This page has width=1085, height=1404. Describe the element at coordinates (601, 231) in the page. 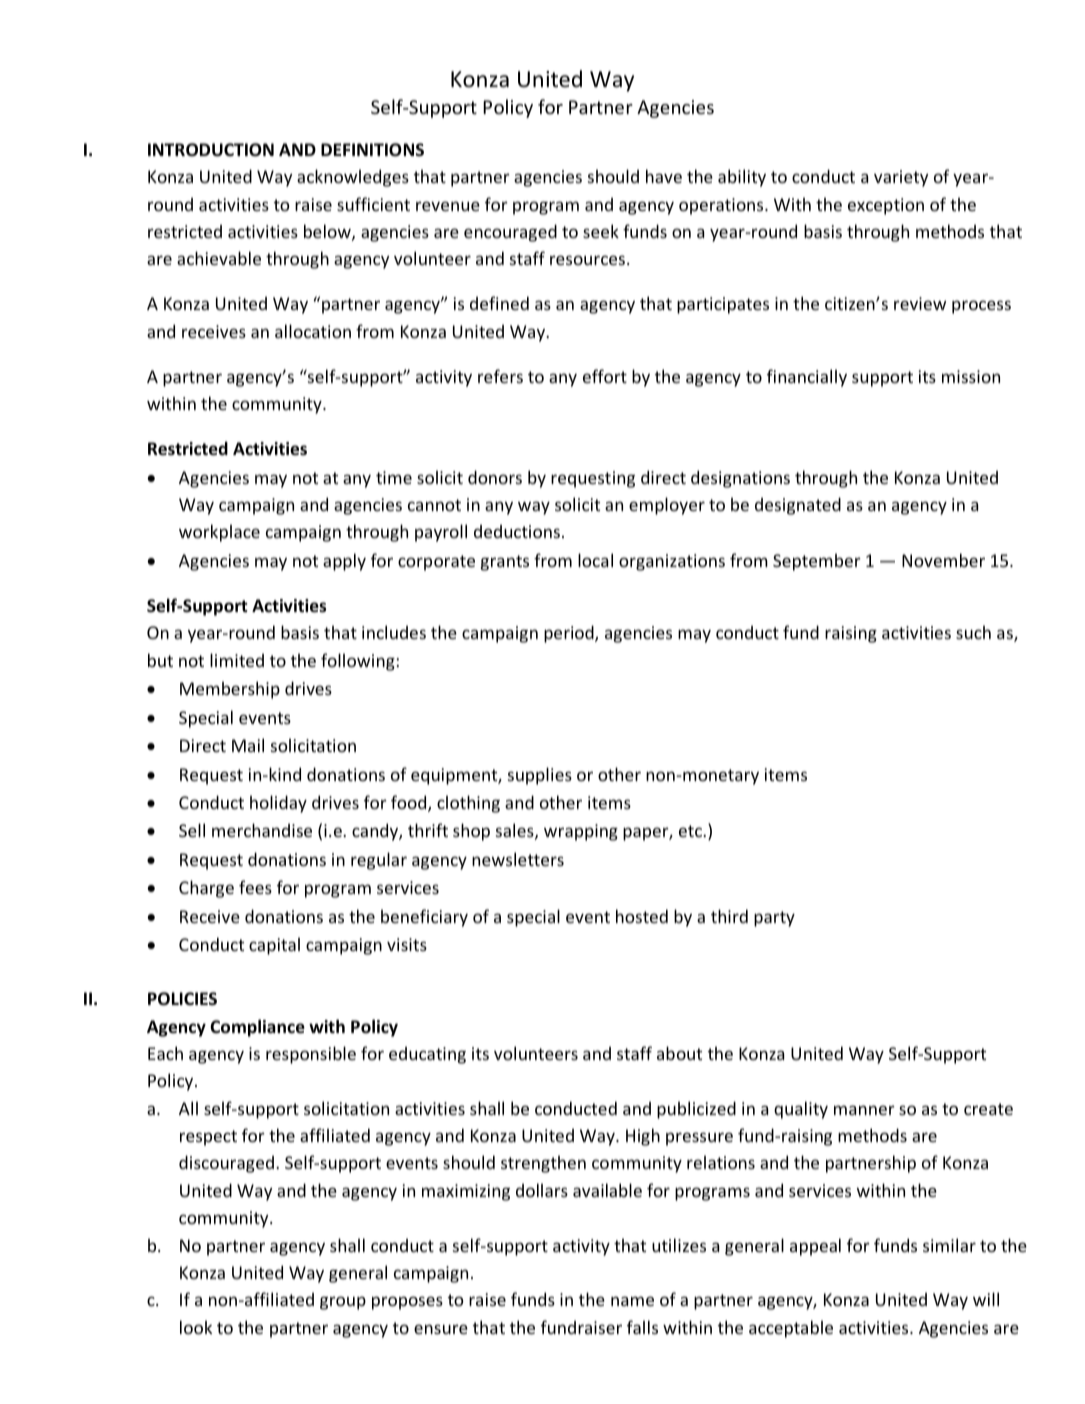

I see `seek` at that location.
